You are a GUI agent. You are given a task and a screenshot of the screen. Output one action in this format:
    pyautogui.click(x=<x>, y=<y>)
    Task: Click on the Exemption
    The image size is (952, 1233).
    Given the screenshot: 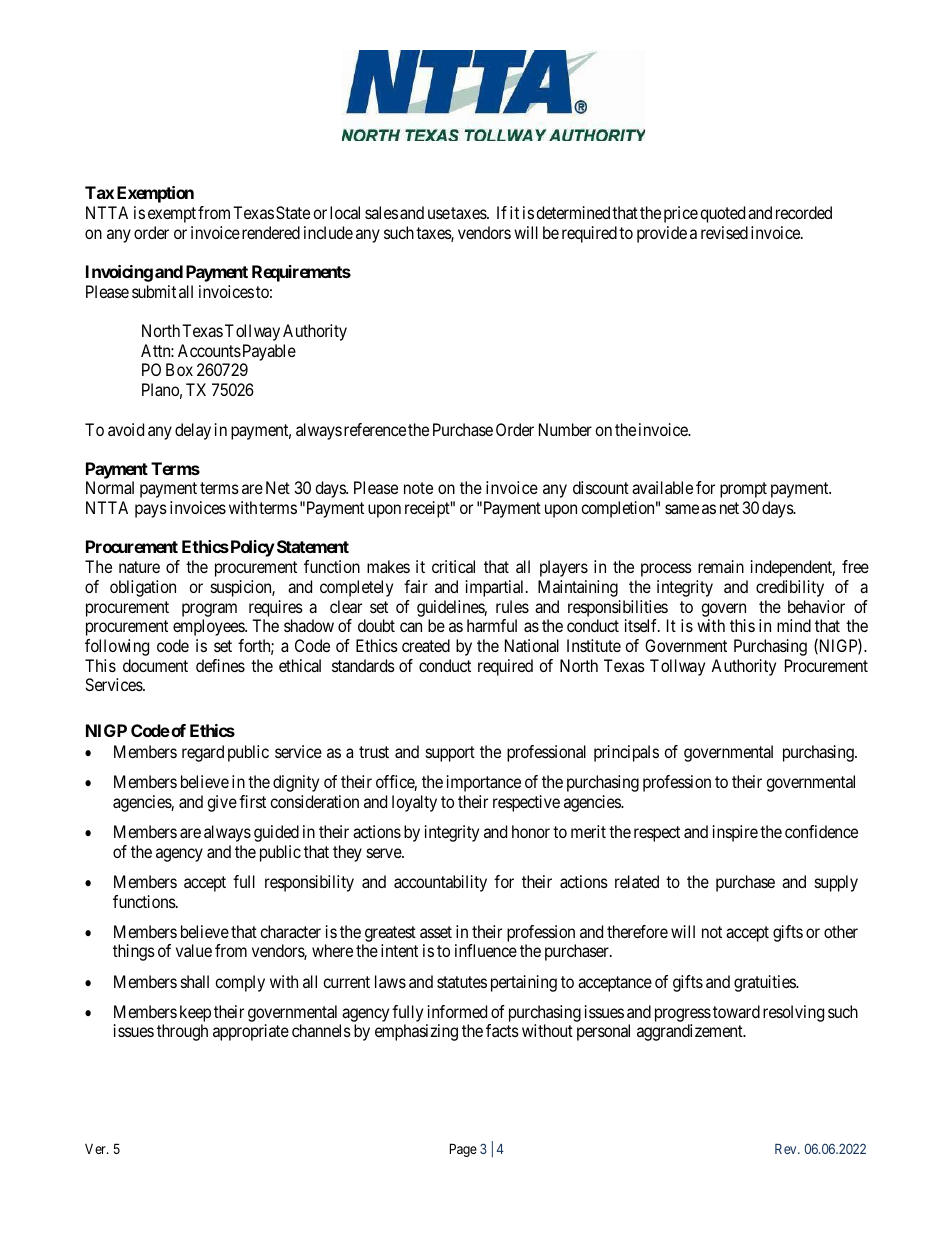 What is the action you would take?
    pyautogui.click(x=155, y=194)
